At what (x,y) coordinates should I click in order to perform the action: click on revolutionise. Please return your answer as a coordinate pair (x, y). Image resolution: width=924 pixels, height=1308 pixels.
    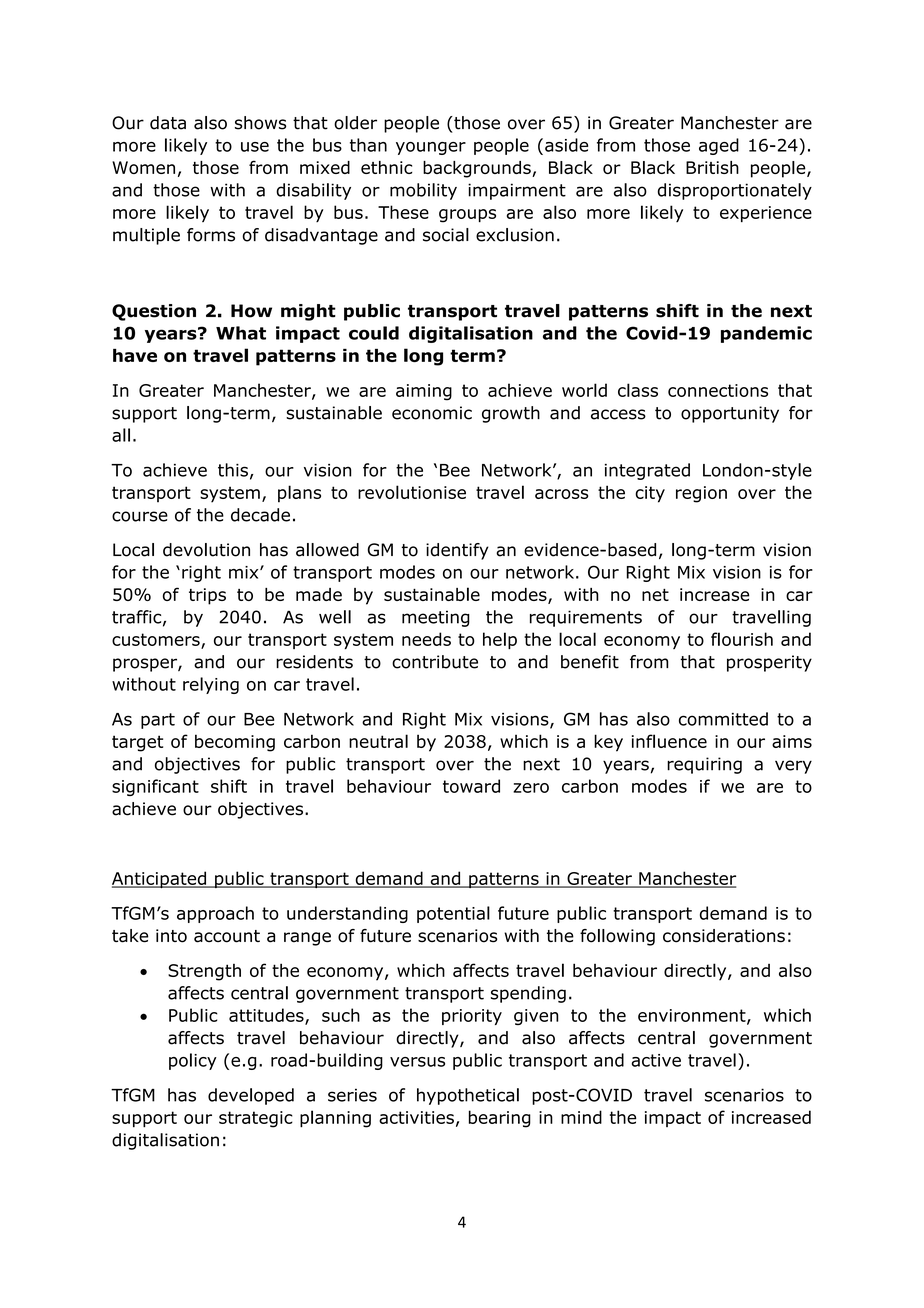
    Looking at the image, I should click on (412, 492).
